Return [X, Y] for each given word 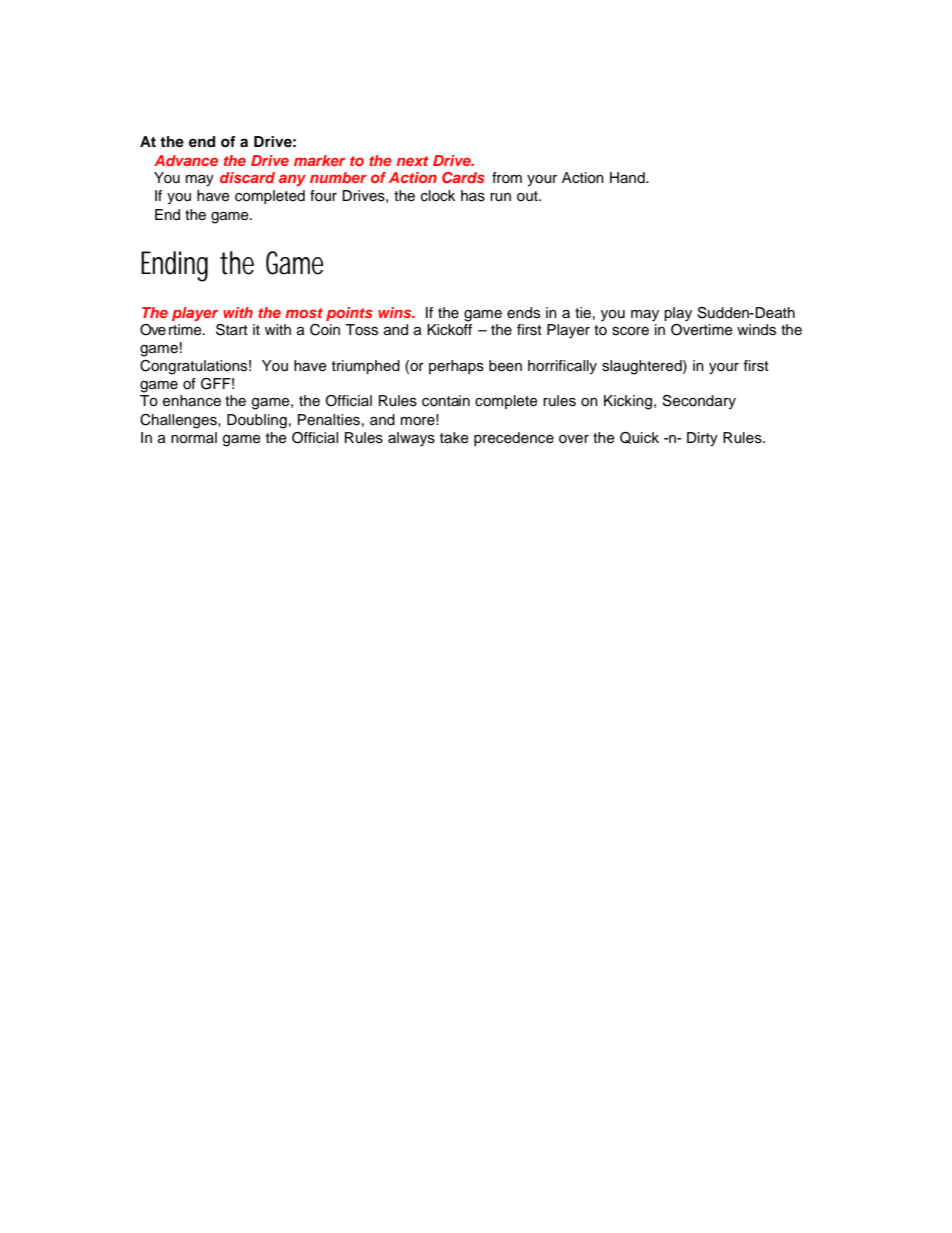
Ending [174, 266]
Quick [639, 438]
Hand [628, 177]
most [304, 313]
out [528, 196]
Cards [463, 177]
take [454, 438]
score [630, 331]
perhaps [456, 367]
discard [247, 177]
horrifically [562, 367]
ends [523, 313]
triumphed [366, 367]
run [500, 197]
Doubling [257, 421]
